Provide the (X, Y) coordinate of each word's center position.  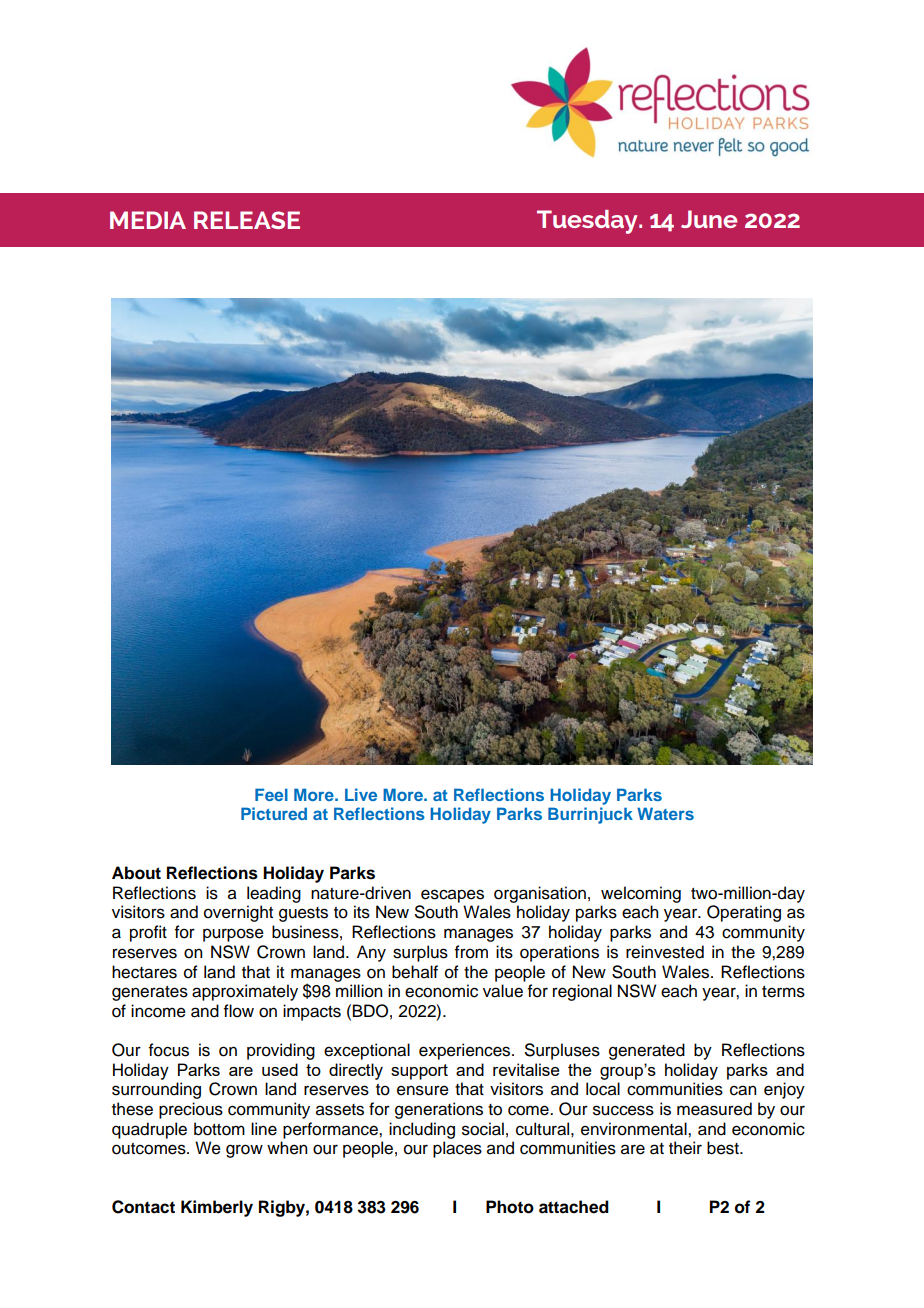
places (457, 1149)
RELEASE (247, 220)
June (709, 219)
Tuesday (588, 222)
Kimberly (217, 1208)
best (724, 1148)
